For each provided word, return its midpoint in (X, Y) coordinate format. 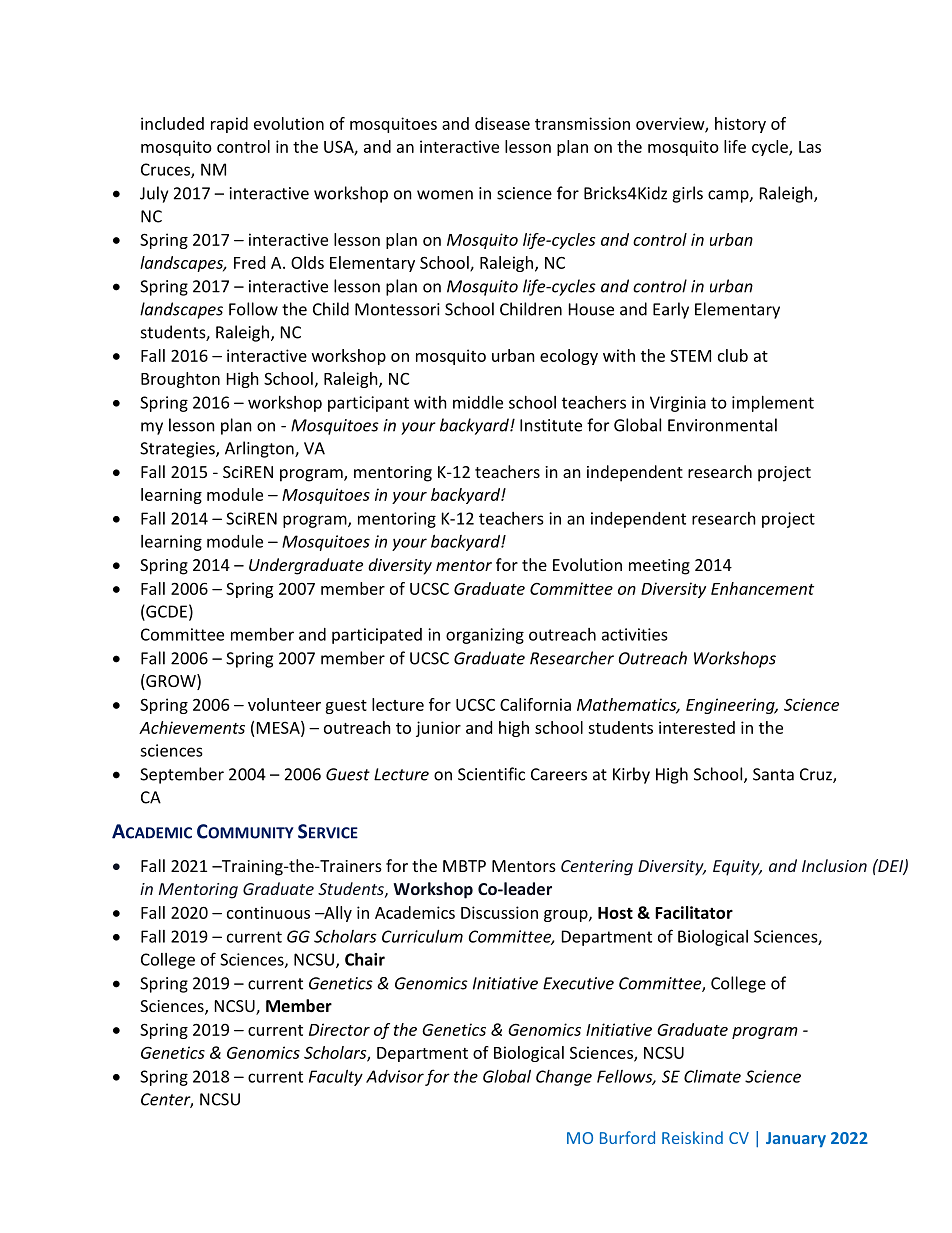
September (182, 775)
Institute (551, 425)
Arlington (260, 449)
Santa (773, 774)
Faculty (336, 1078)
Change (564, 1078)
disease (502, 123)
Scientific (491, 774)
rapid (229, 125)
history (740, 125)
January (796, 1139)
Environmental (722, 425)
